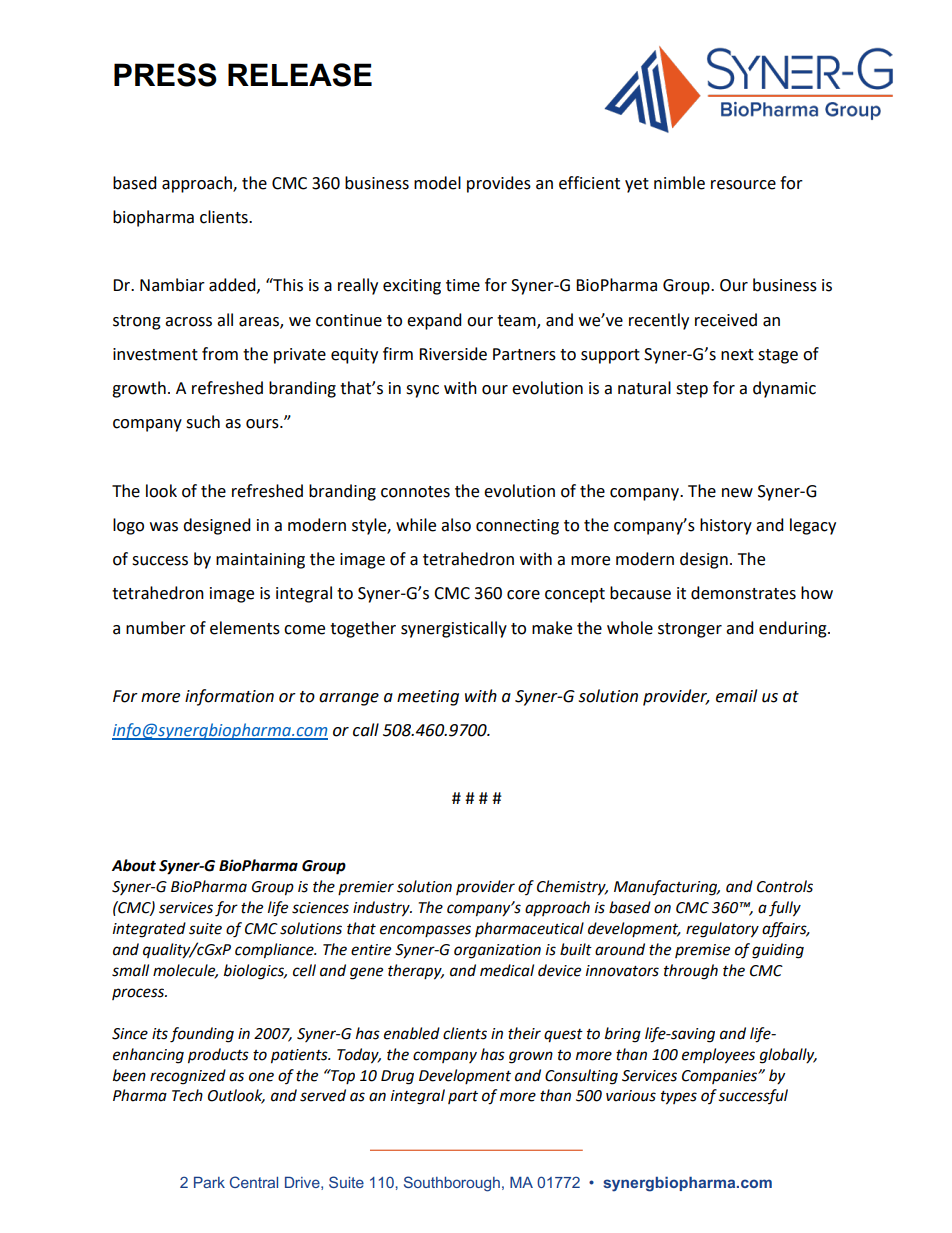 The width and height of the page is (952, 1233). Describe the element at coordinates (209, 1182) in the page. I see `Park` at that location.
